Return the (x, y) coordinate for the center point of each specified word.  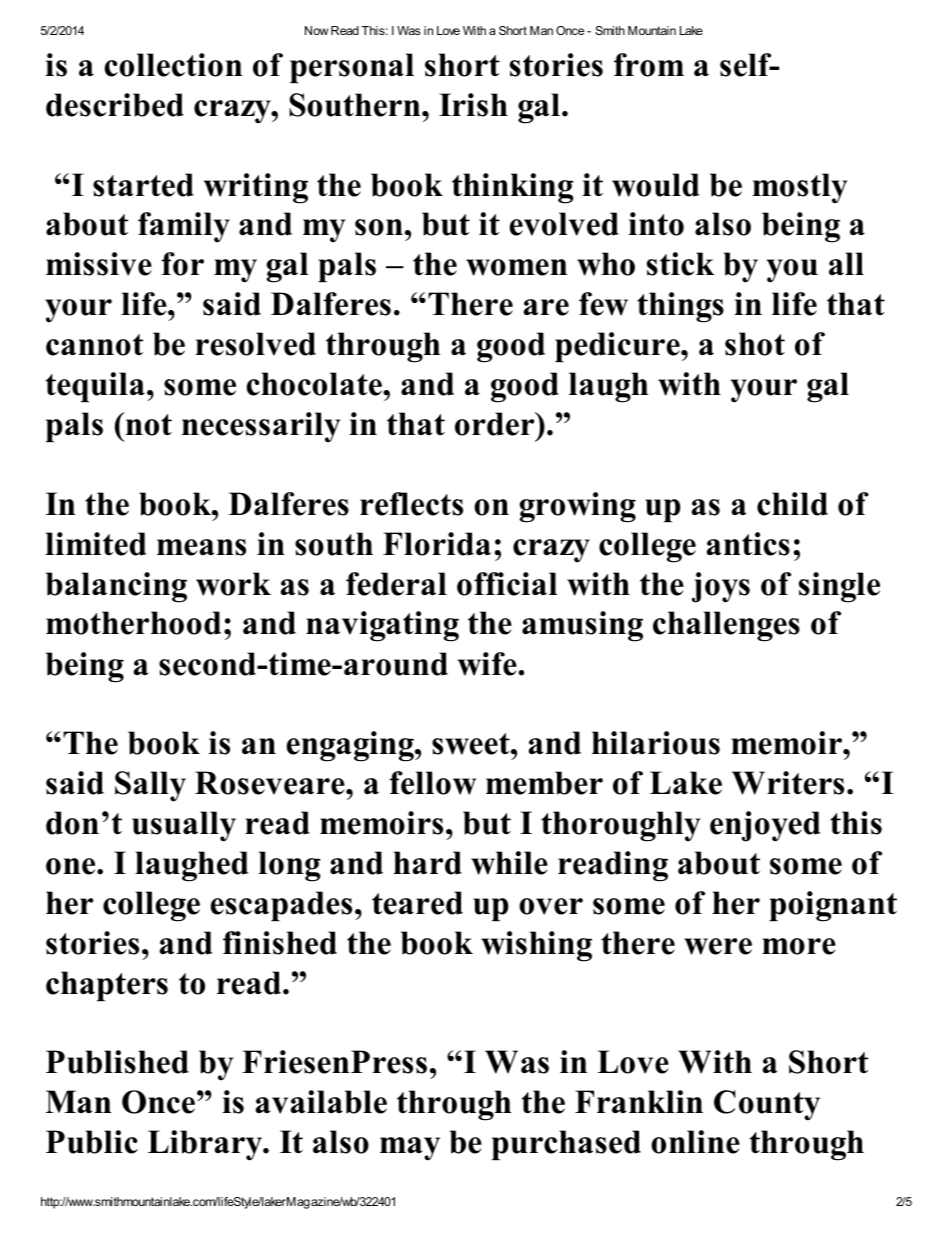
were (718, 946)
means (201, 547)
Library (206, 1145)
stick (680, 264)
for (183, 264)
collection (173, 65)
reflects (411, 504)
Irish (473, 105)
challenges (726, 626)
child (792, 504)
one (72, 866)
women (516, 267)
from (649, 65)
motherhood (133, 623)
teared (417, 903)
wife (488, 664)
